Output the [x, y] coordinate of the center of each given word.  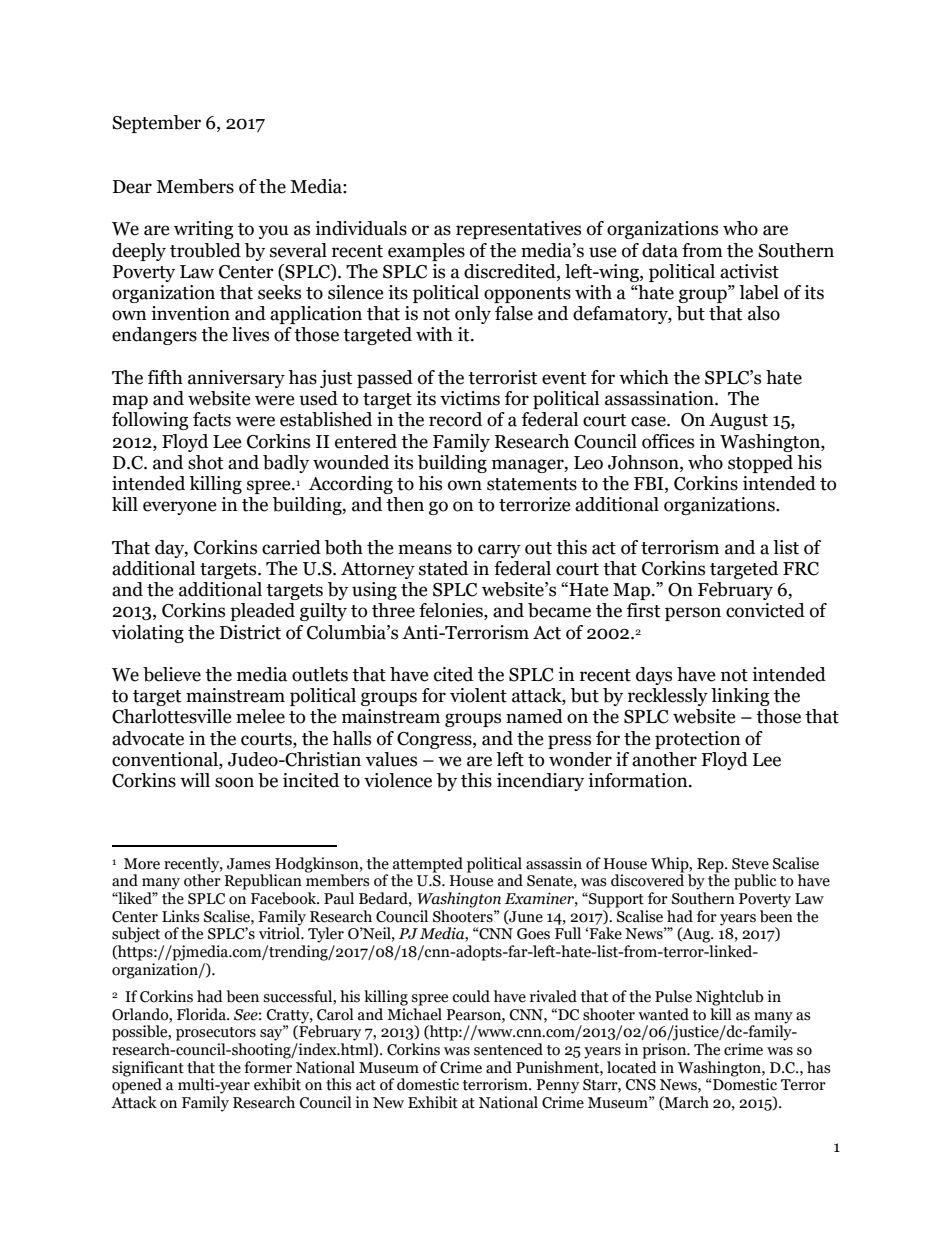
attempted [428, 865]
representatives [518, 230]
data [660, 250]
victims [470, 398]
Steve [750, 864]
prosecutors [216, 1034]
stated [443, 568]
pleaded [262, 612]
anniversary [236, 379]
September [156, 124]
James [248, 864]
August [738, 421]
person [693, 614]
